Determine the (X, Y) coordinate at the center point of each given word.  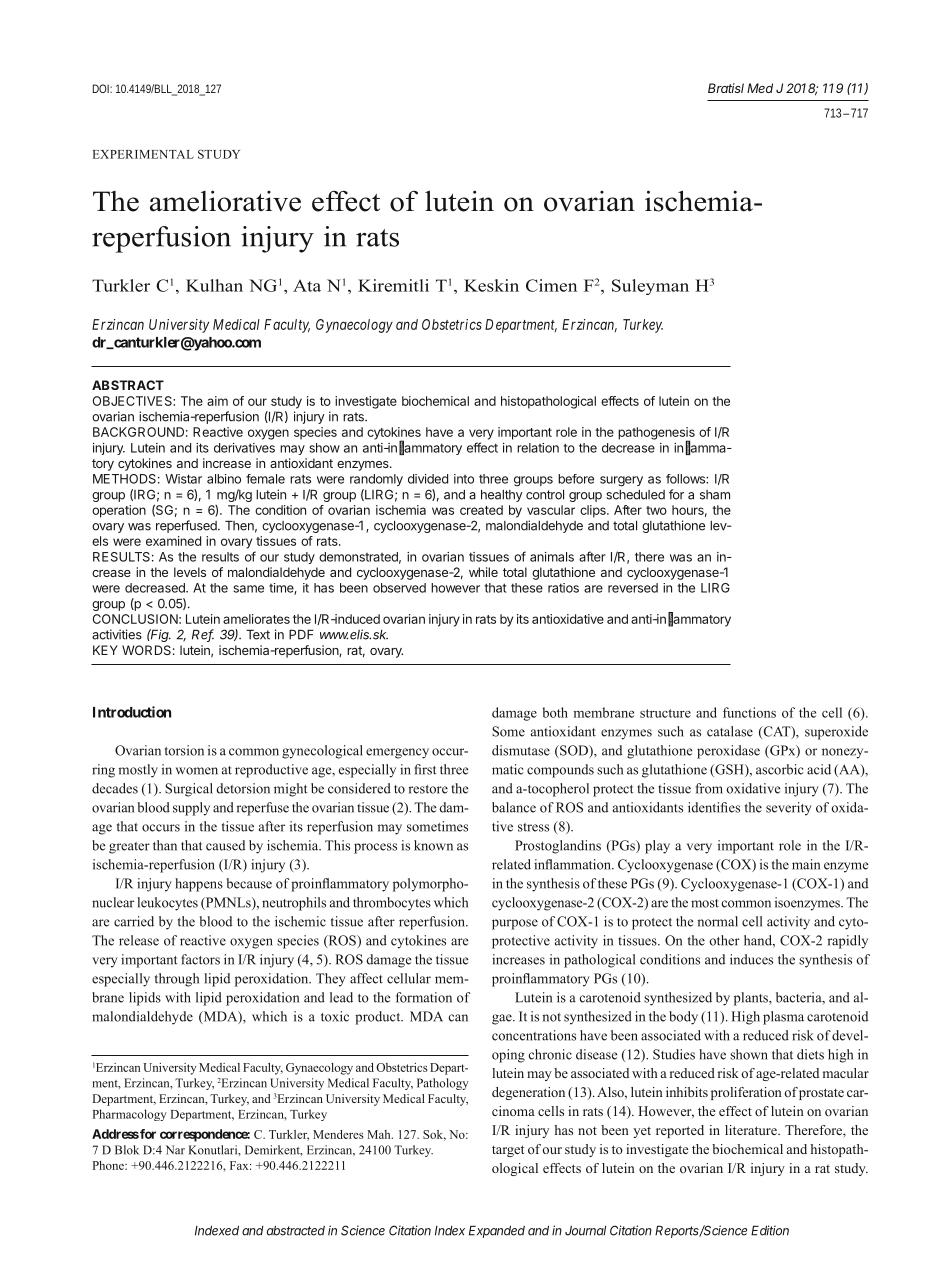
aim (217, 401)
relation (538, 448)
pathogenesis (656, 434)
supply (191, 809)
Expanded (497, 1232)
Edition (770, 1230)
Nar (175, 1150)
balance (514, 807)
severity (788, 809)
